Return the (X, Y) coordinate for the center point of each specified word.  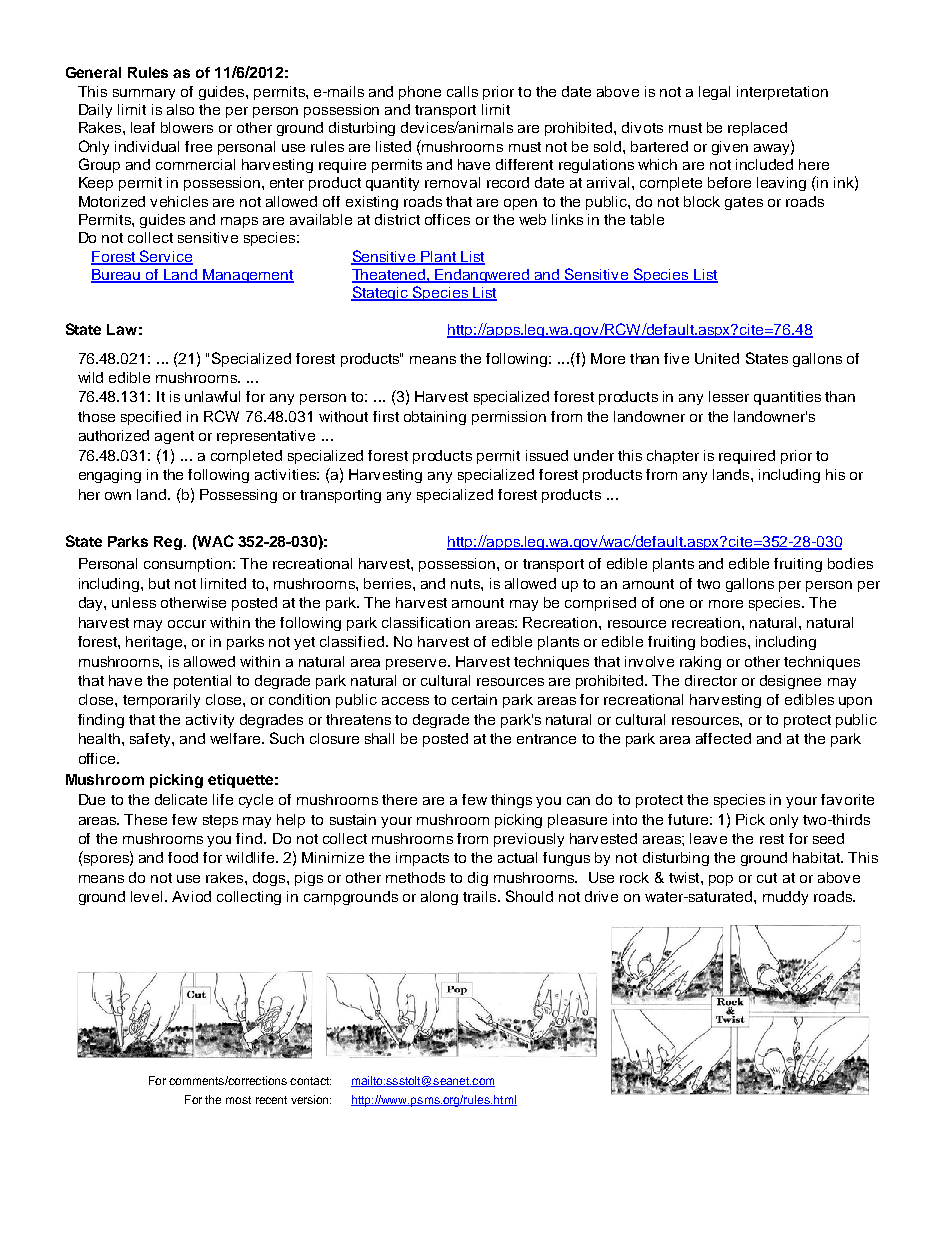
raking (700, 663)
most (238, 1100)
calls (462, 91)
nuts (466, 584)
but (159, 583)
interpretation (782, 93)
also (180, 109)
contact (310, 1081)
